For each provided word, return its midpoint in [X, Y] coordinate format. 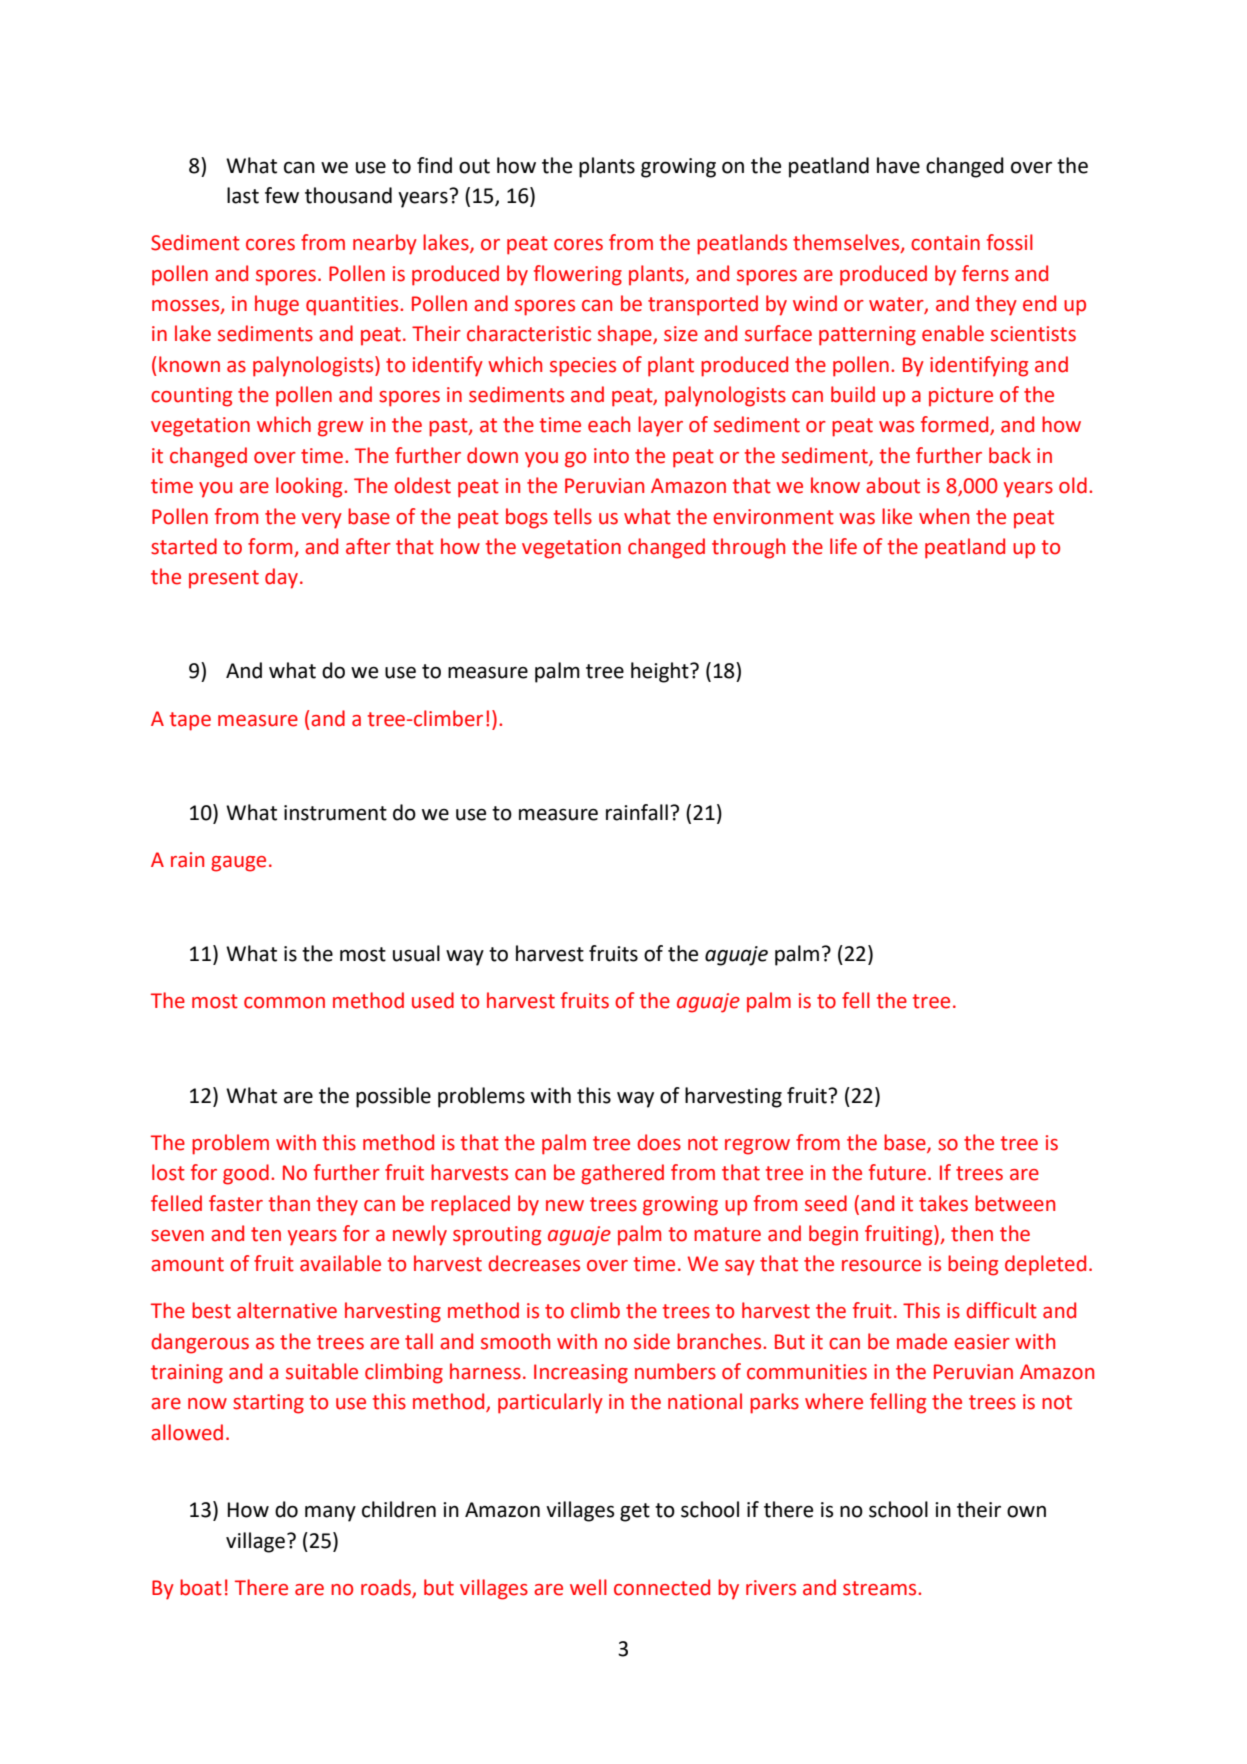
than [289, 1203]
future [897, 1172]
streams [881, 1588]
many [330, 1514]
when [944, 516]
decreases [534, 1263]
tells [573, 516]
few [282, 195]
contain [945, 243]
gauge [238, 864]
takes [943, 1203]
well [588, 1587]
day [281, 578]
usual [416, 953]
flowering [578, 275]
